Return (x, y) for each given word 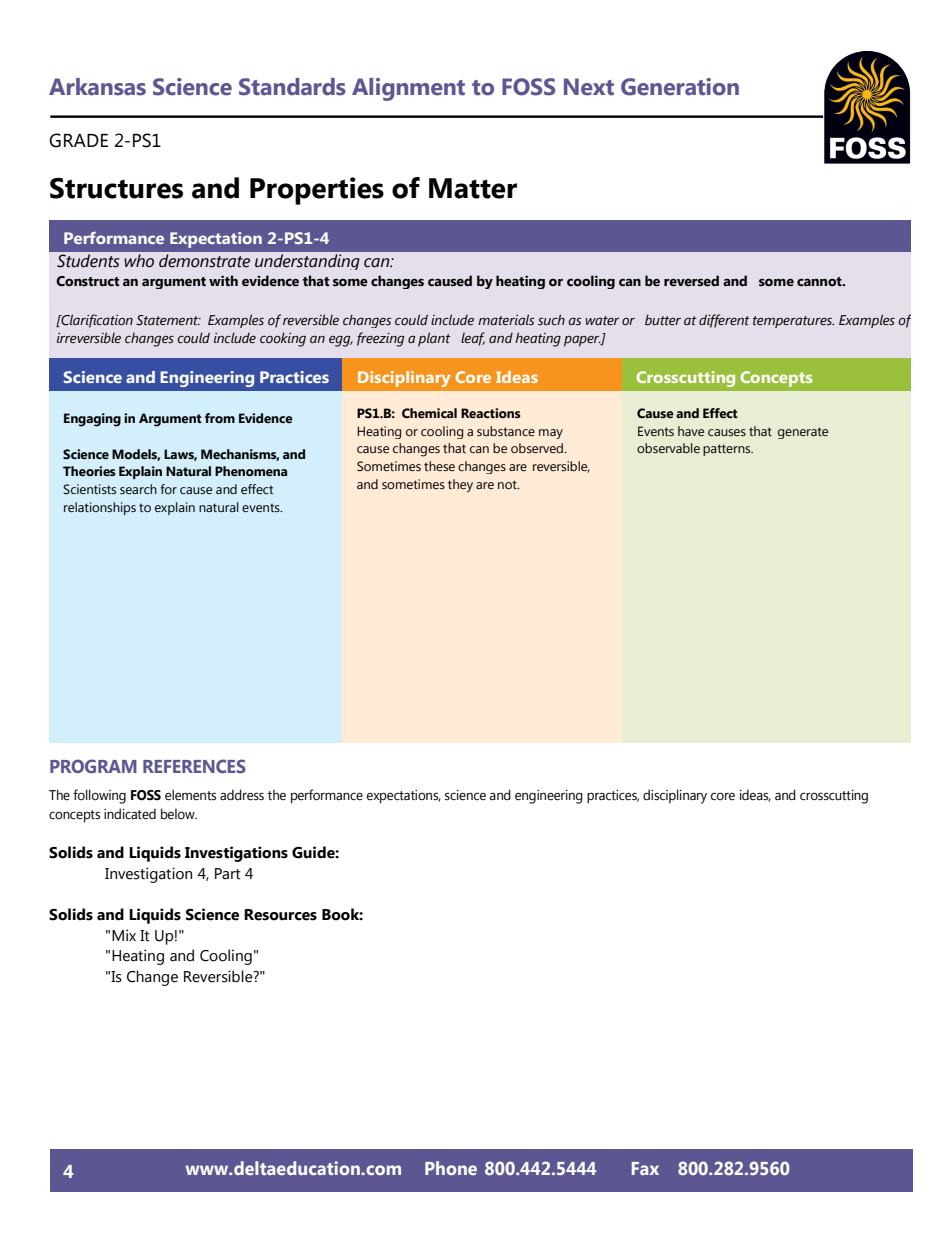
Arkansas (97, 87)
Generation (680, 87)
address (242, 795)
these (439, 466)
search (138, 489)
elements (190, 795)
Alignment (408, 89)
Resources (280, 915)
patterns (728, 450)
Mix (124, 935)
